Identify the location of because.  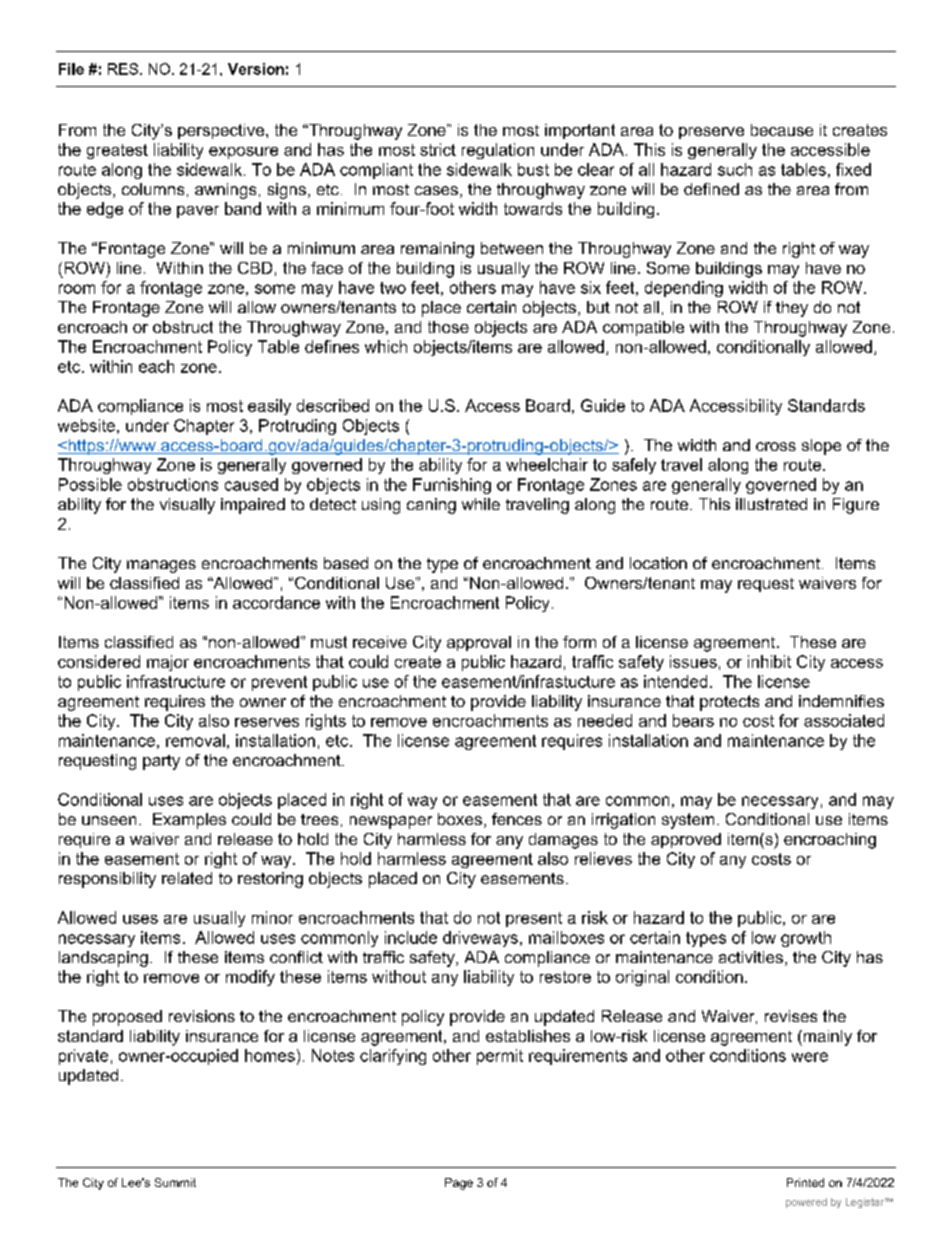
(782, 130).
